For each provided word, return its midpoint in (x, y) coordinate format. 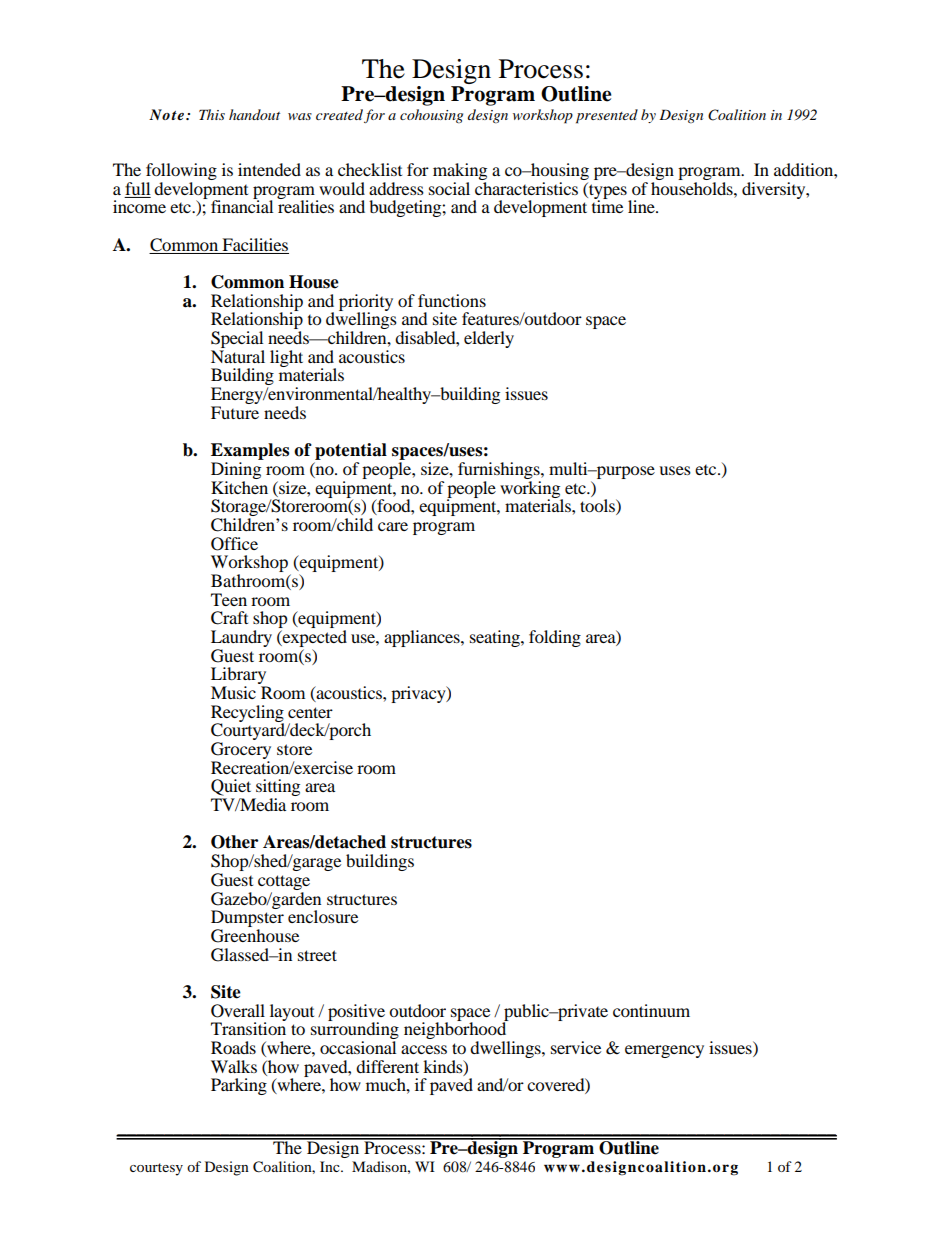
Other (234, 842)
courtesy (156, 1169)
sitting (277, 789)
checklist (370, 169)
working (531, 489)
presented (607, 116)
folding (555, 638)
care (393, 526)
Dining (236, 470)
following (181, 171)
